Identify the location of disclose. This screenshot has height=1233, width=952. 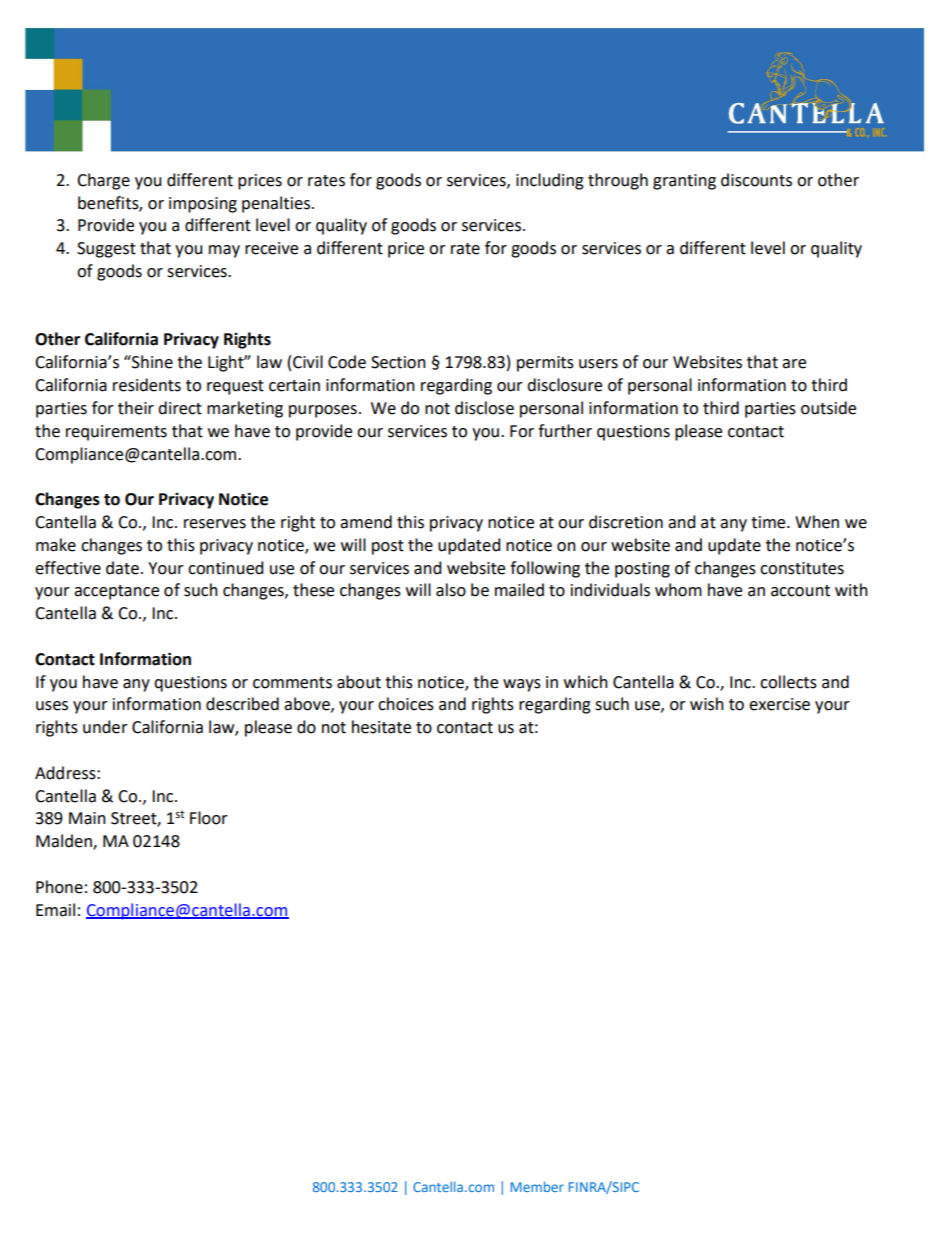
(484, 408).
